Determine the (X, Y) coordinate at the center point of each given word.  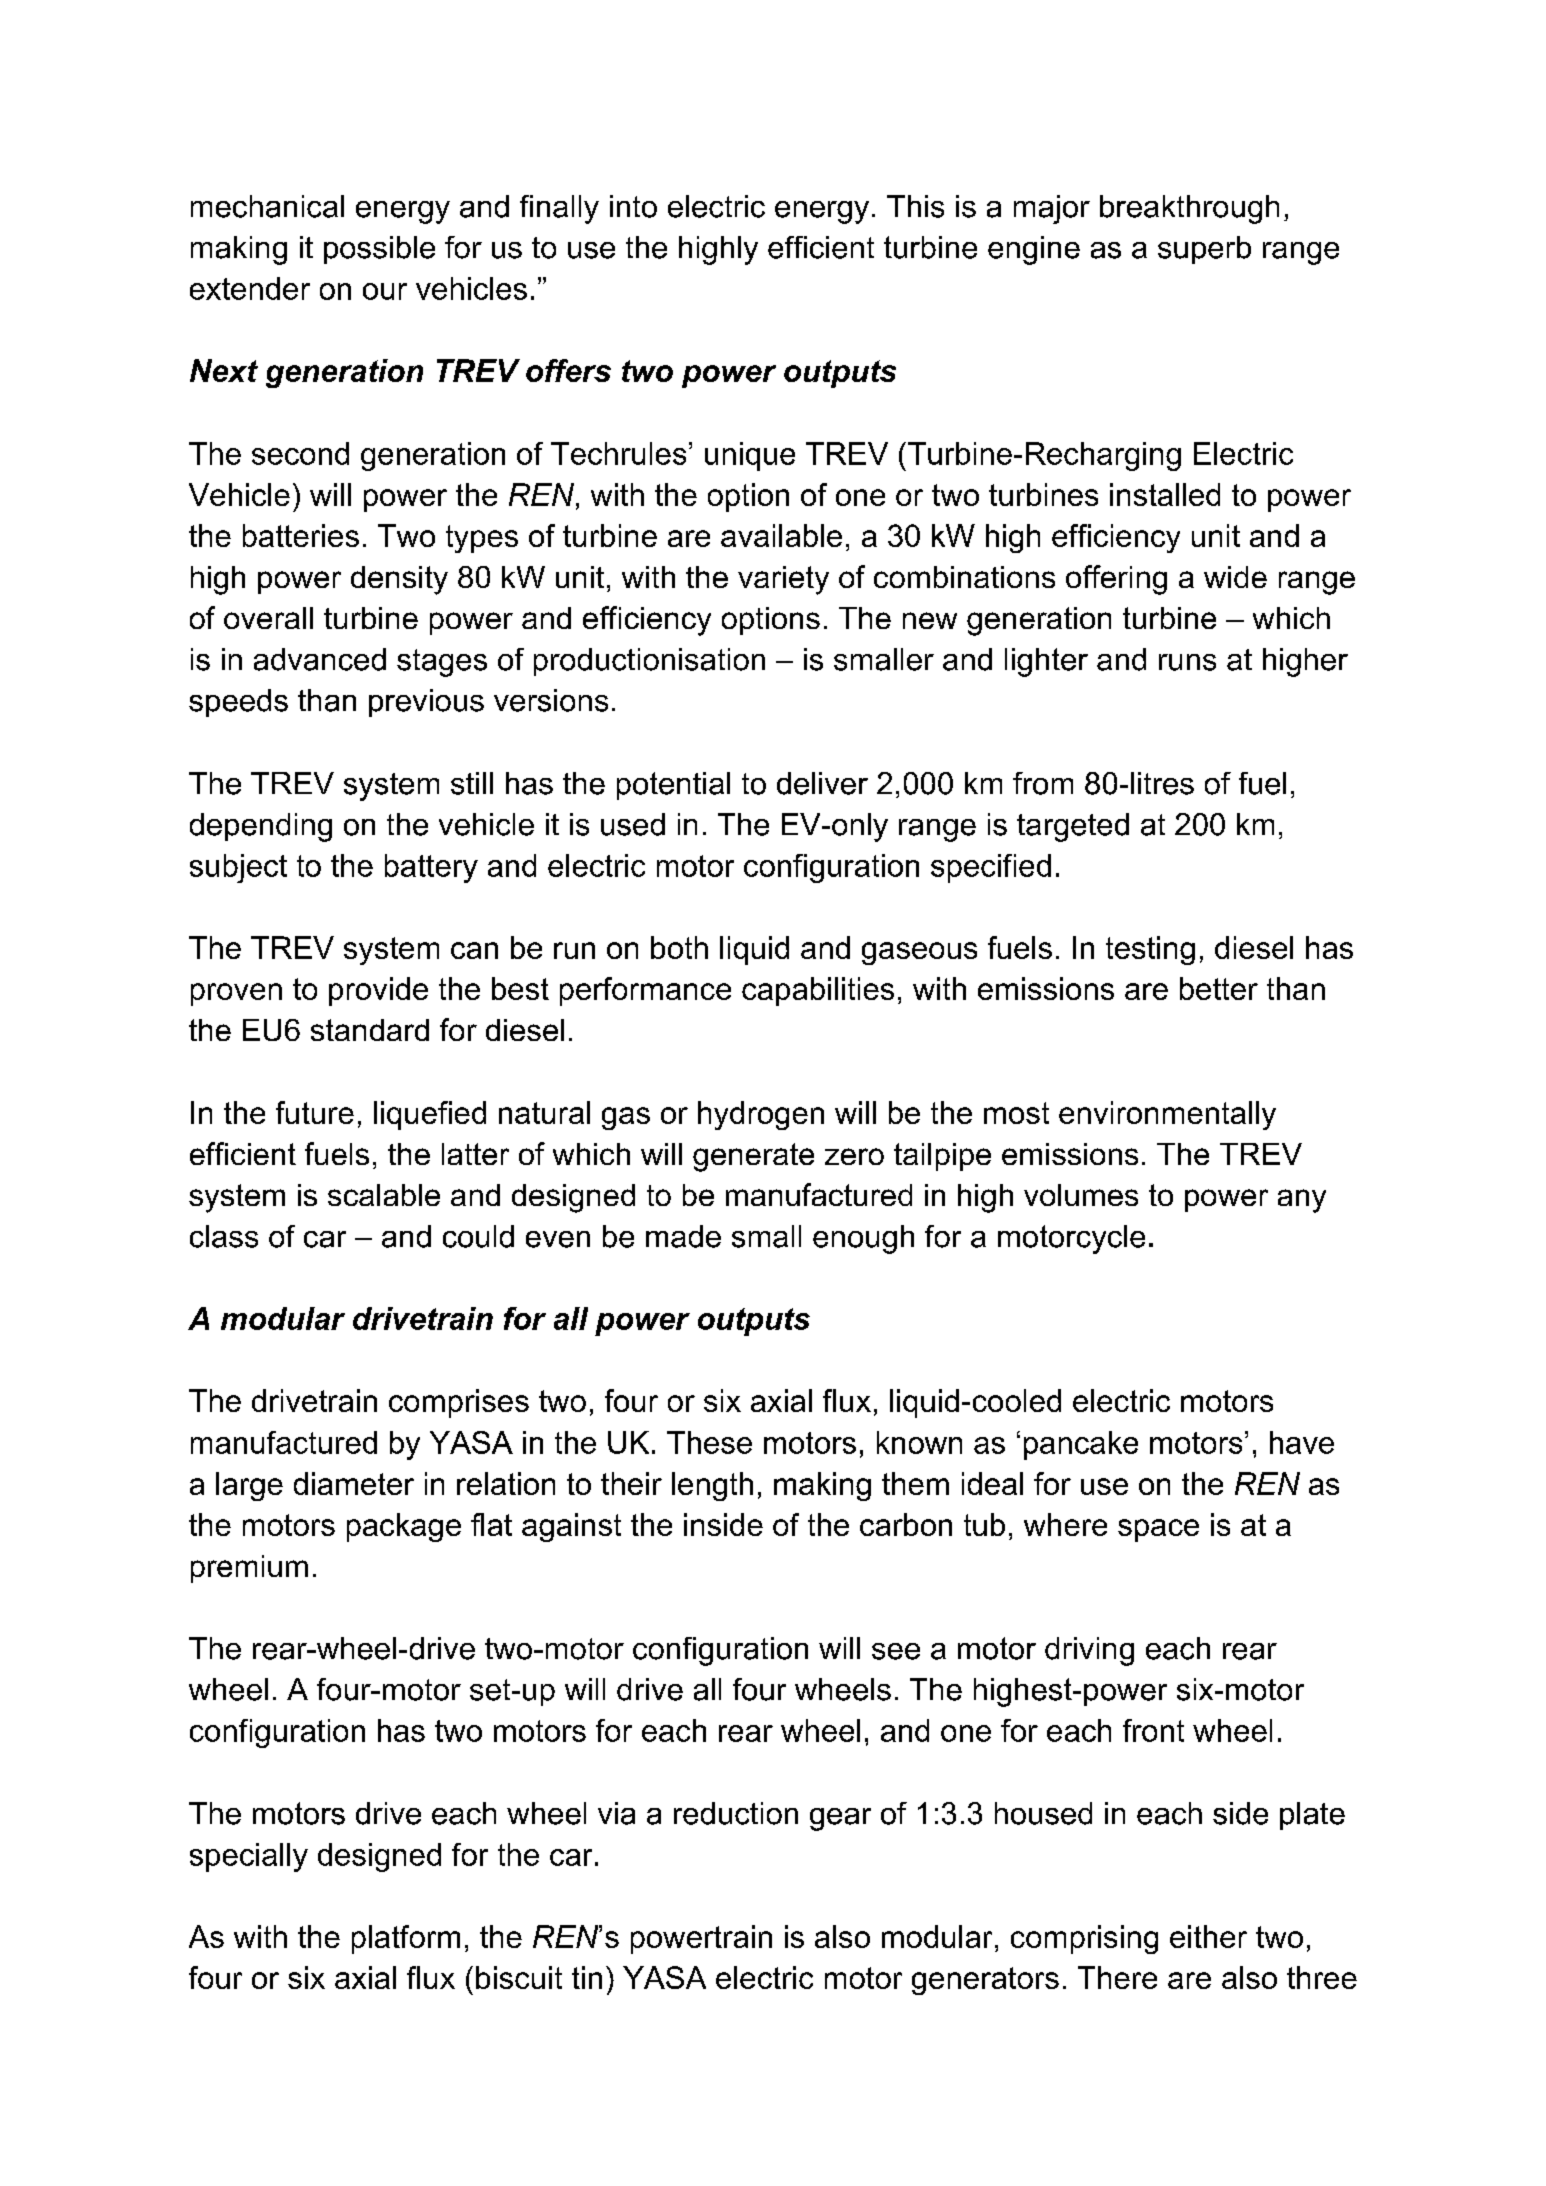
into (633, 206)
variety (783, 580)
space (1158, 1530)
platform (406, 1939)
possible (379, 250)
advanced (320, 659)
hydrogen (761, 1115)
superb (1204, 250)
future (315, 1112)
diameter (354, 1483)
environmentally (1167, 1115)
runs (1187, 662)
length (712, 1486)
